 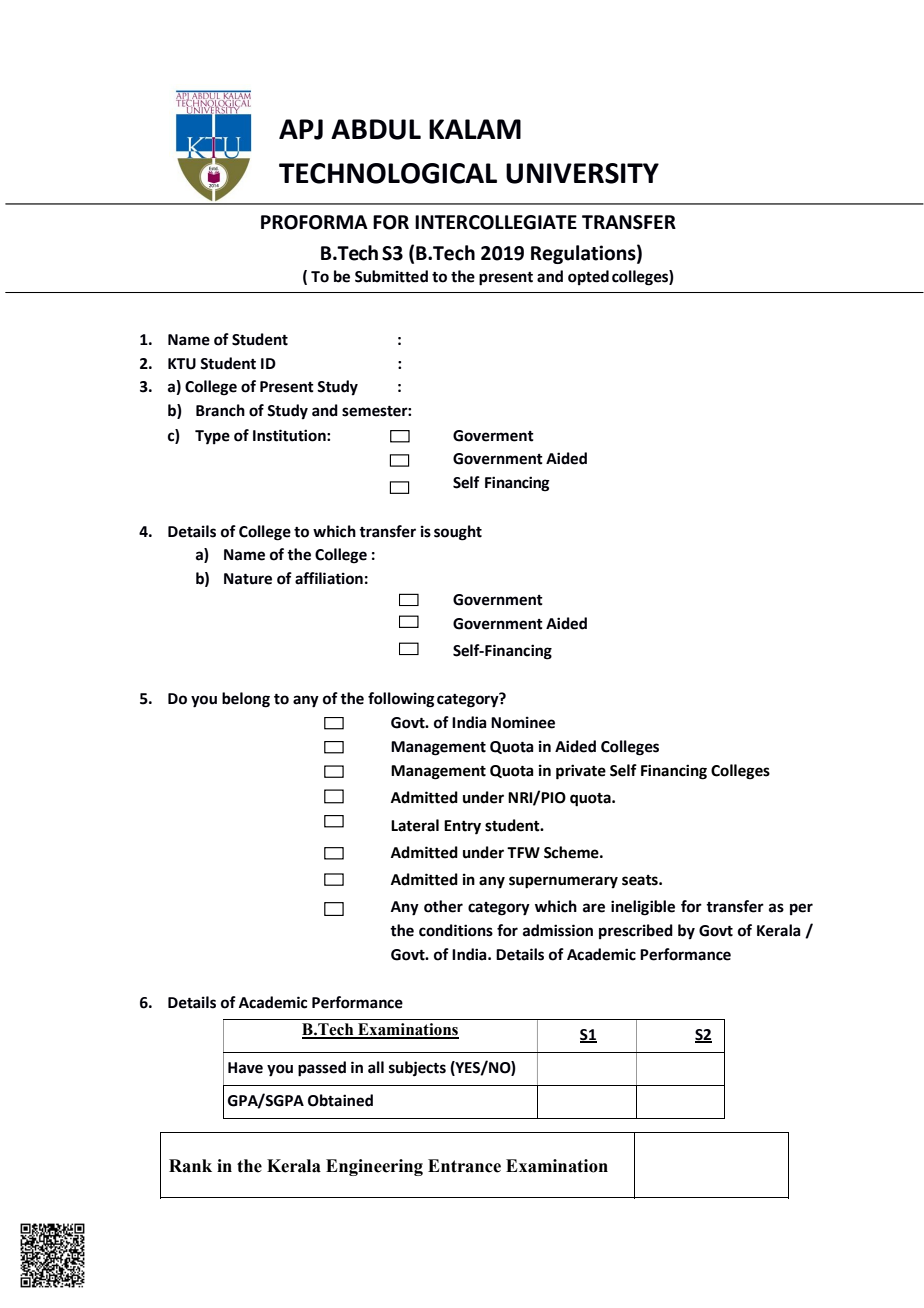 I want to click on following, so click(x=401, y=700).
